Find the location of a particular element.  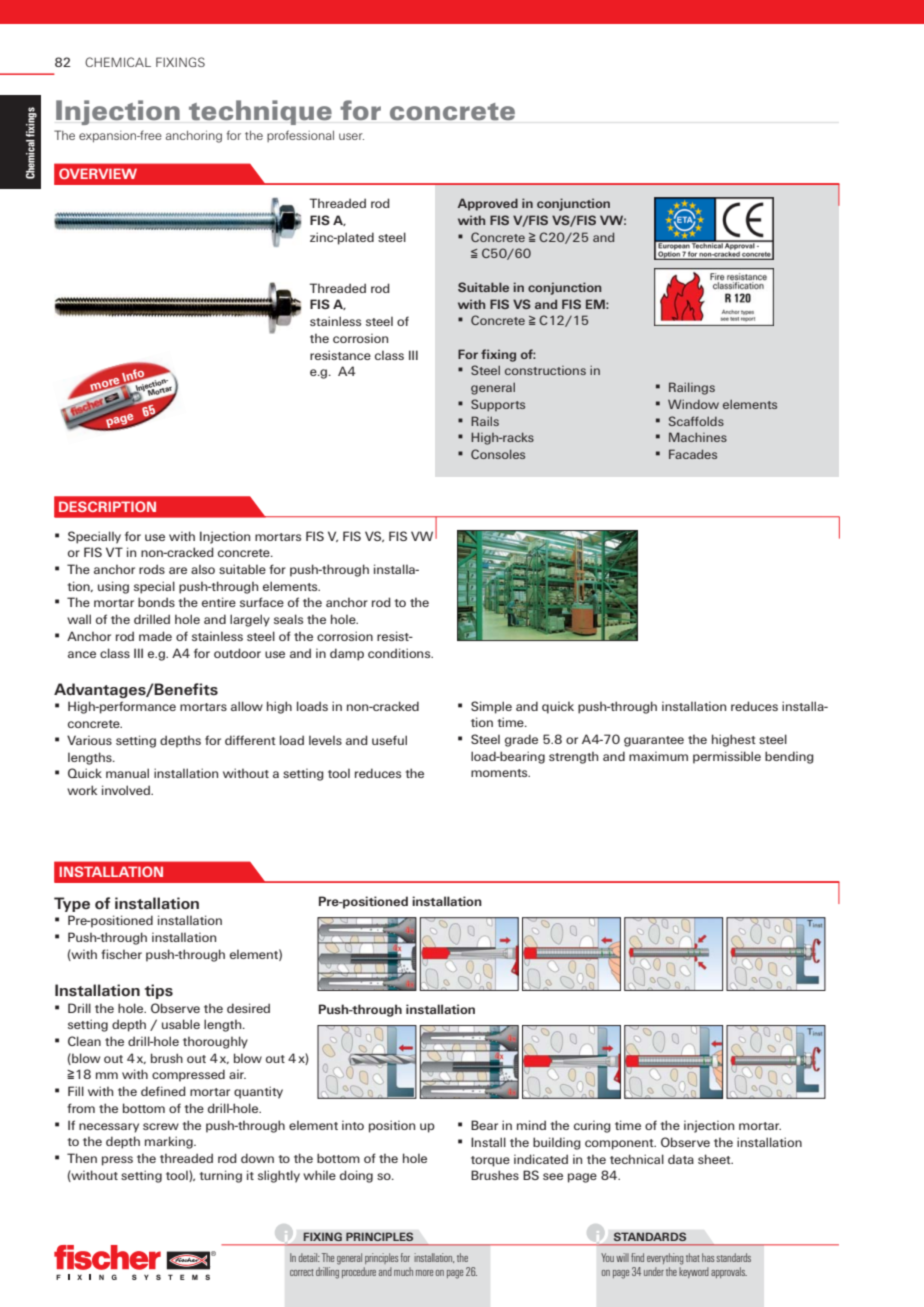

made is located at coordinates (155, 636).
